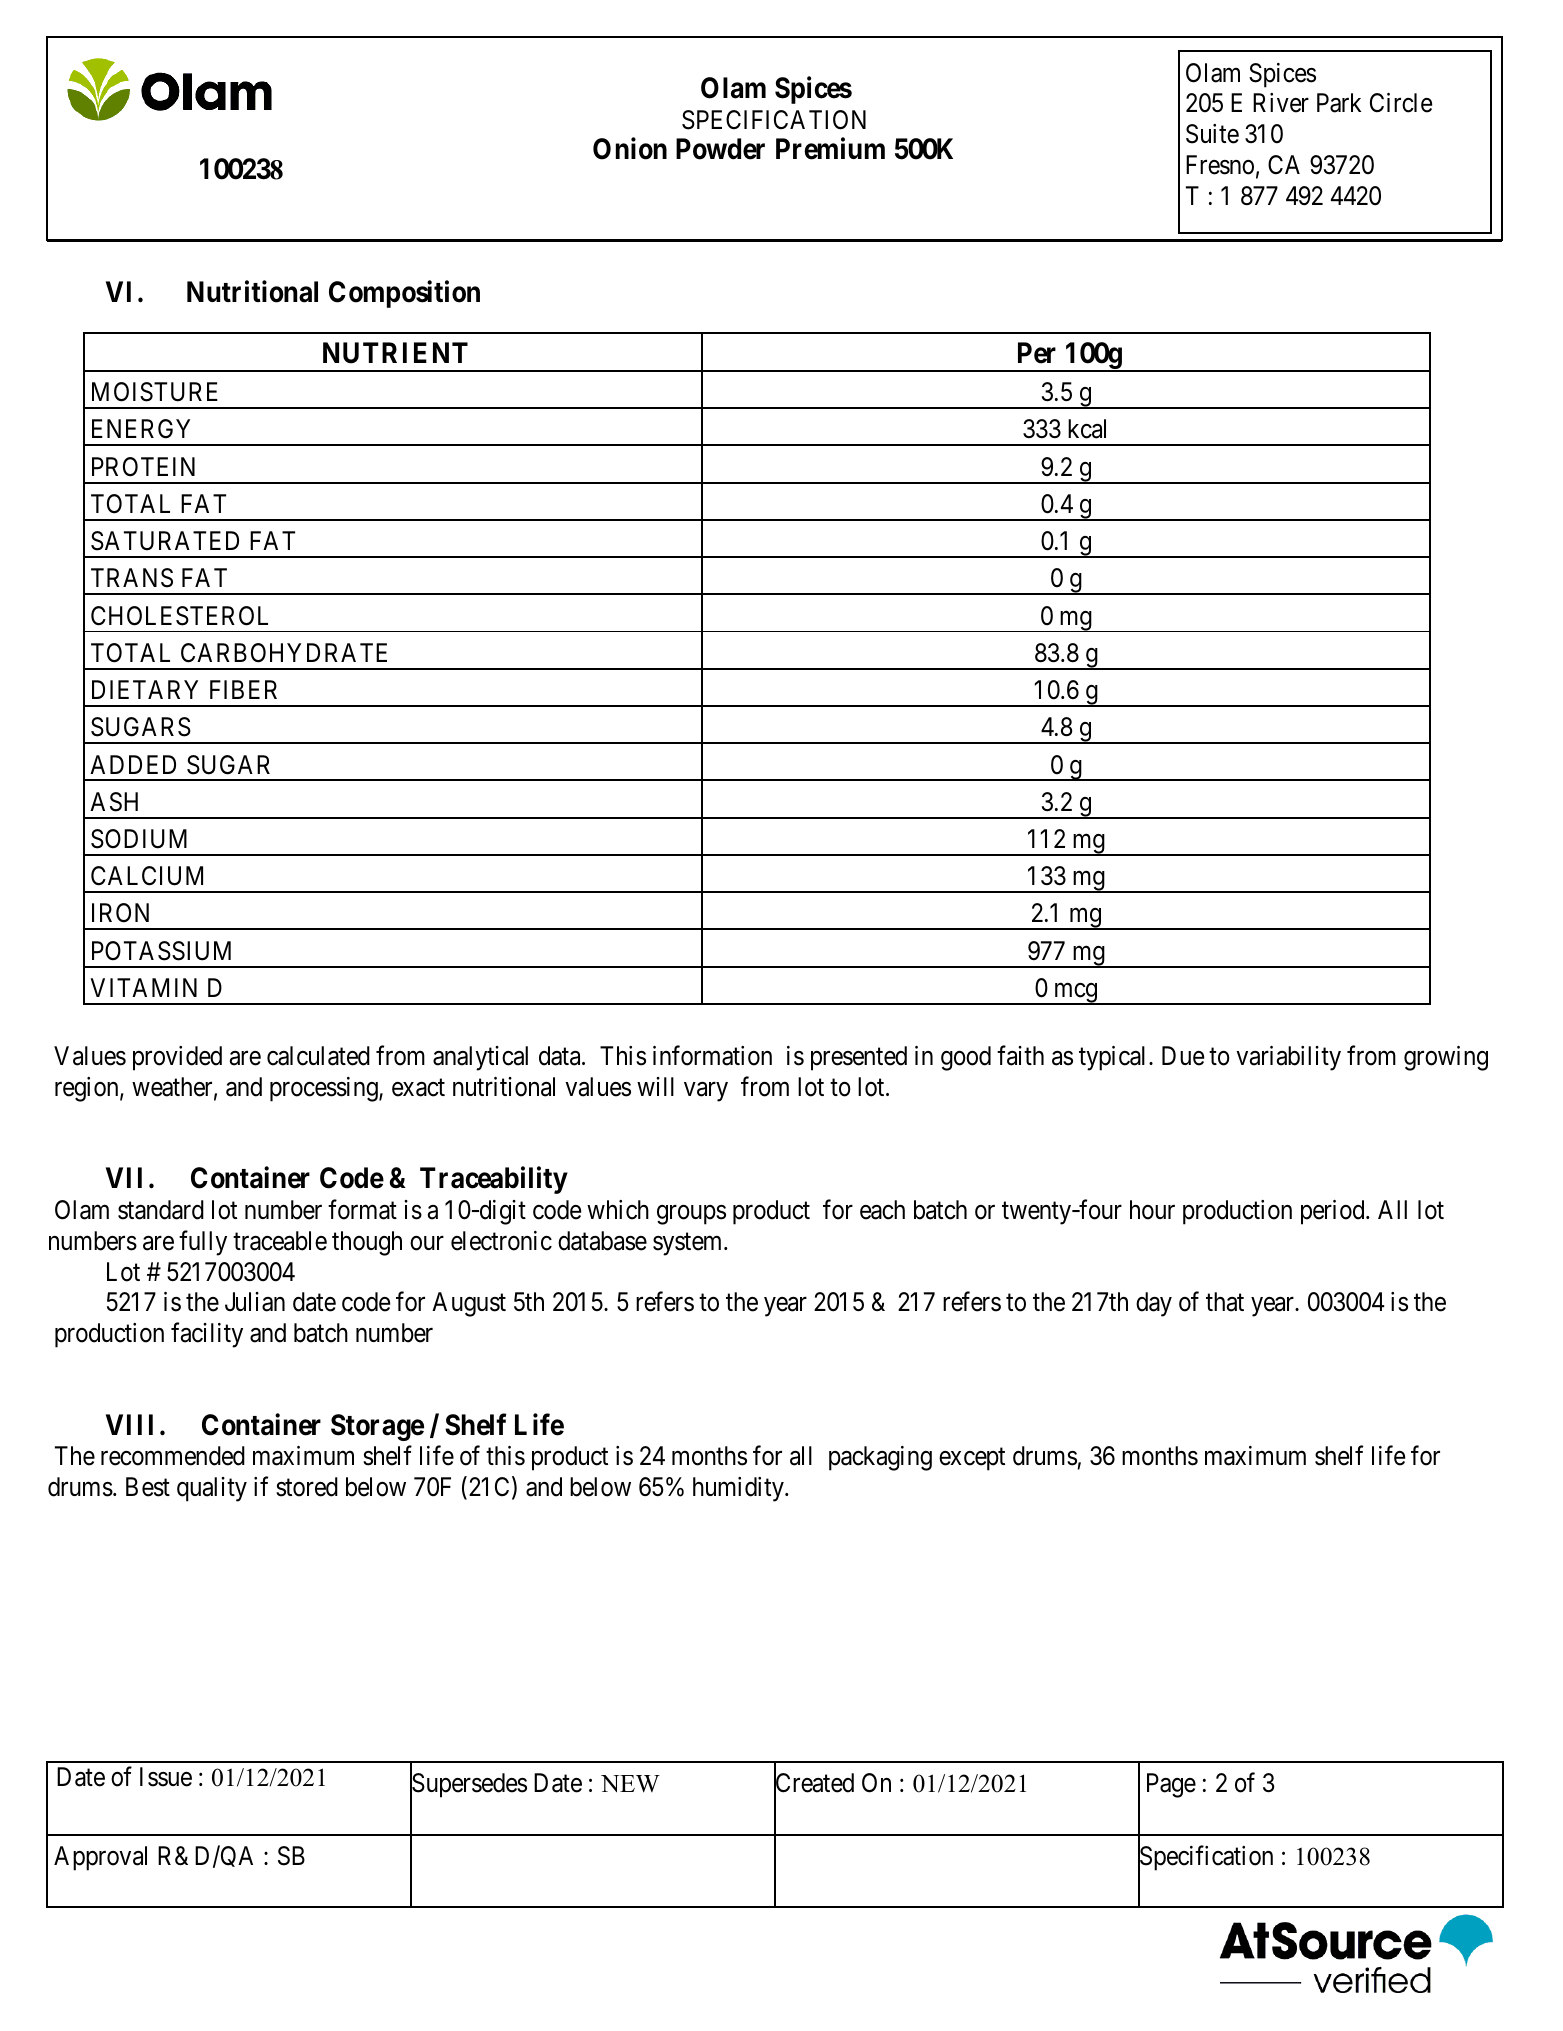  What do you see at coordinates (859, 1058) in the screenshot?
I see `presented` at bounding box center [859, 1058].
